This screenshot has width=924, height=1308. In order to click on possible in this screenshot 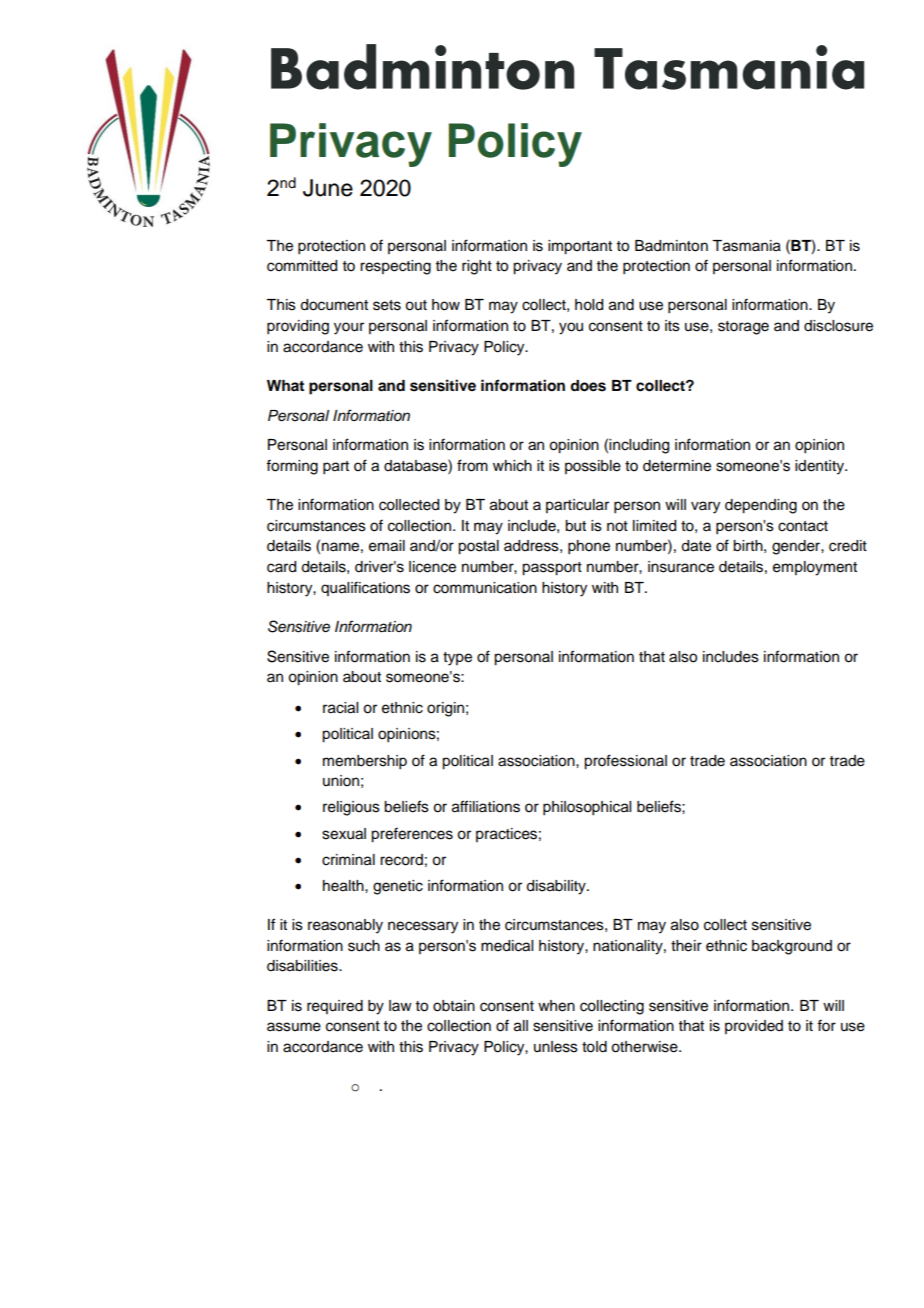, I will do `click(593, 467)`.
